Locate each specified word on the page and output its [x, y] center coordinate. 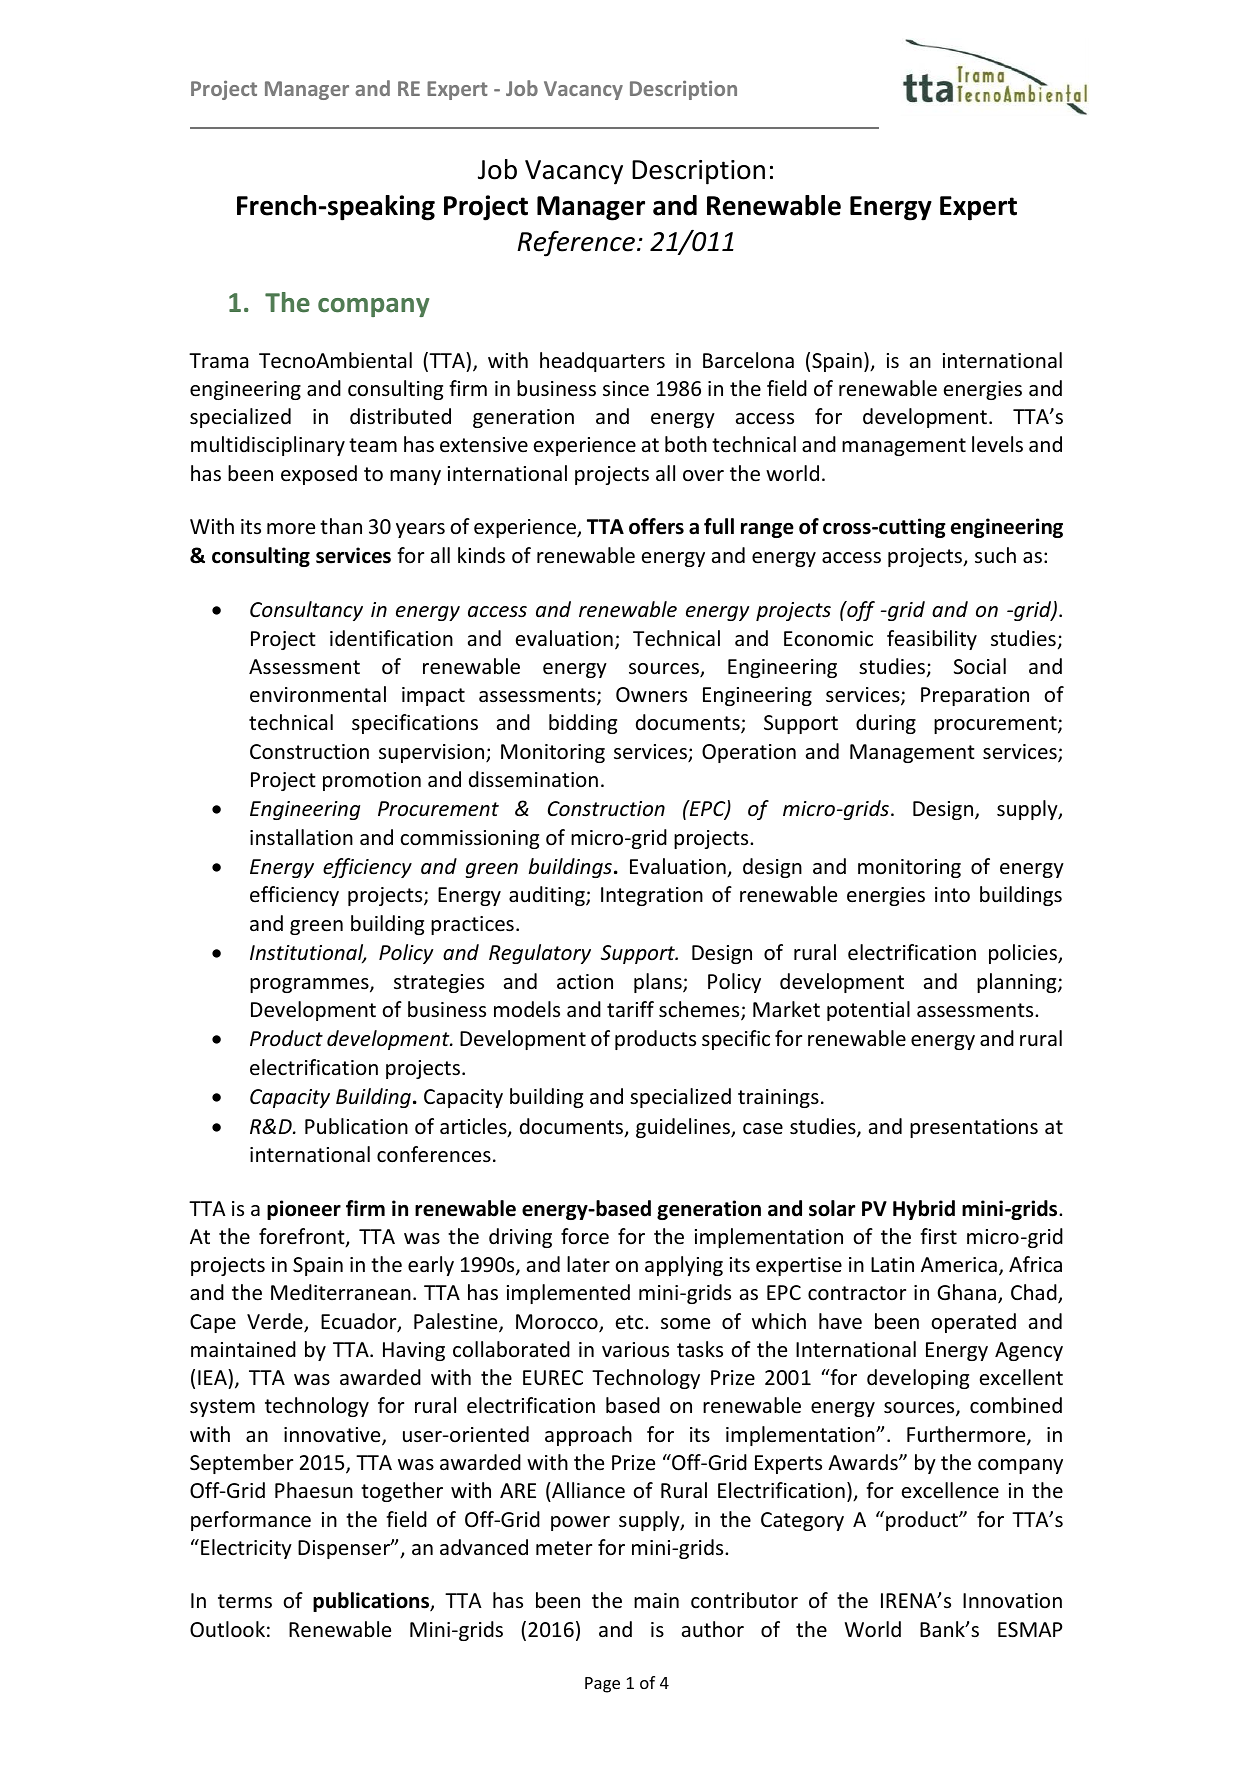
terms [245, 1601]
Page [602, 1685]
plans [659, 983]
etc [631, 1322]
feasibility [932, 640]
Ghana [968, 1294]
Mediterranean [341, 1292]
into [952, 895]
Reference [576, 243]
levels [997, 444]
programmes [310, 985]
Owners [651, 695]
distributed [400, 416]
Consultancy [306, 611]
